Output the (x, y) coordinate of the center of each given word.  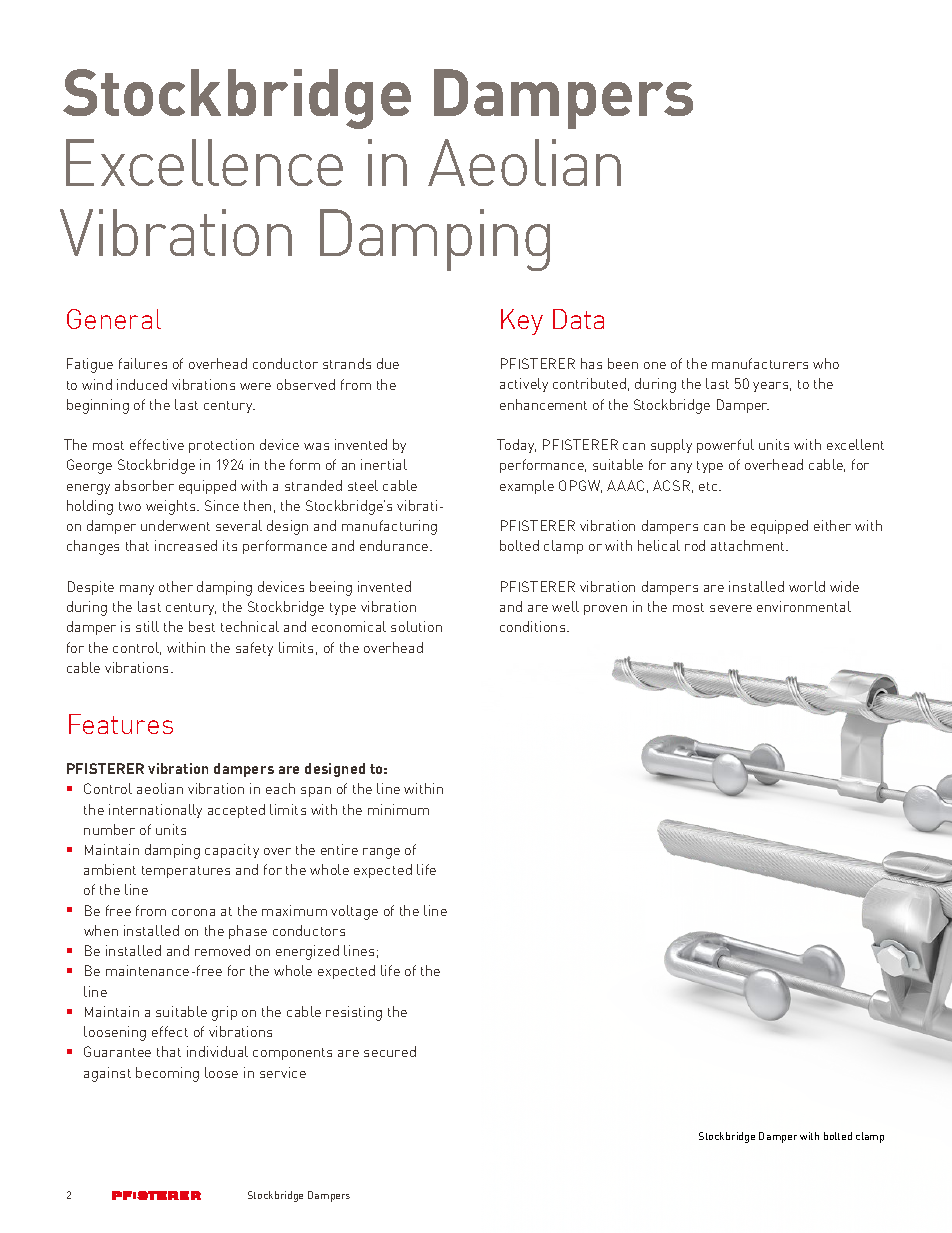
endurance (395, 545)
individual (217, 1051)
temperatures (186, 872)
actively (524, 385)
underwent (175, 525)
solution (416, 626)
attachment (749, 545)
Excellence (204, 162)
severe (731, 608)
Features (121, 724)
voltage (354, 912)
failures (143, 363)
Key (522, 322)
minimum (398, 809)
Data (578, 319)
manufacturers (760, 363)
